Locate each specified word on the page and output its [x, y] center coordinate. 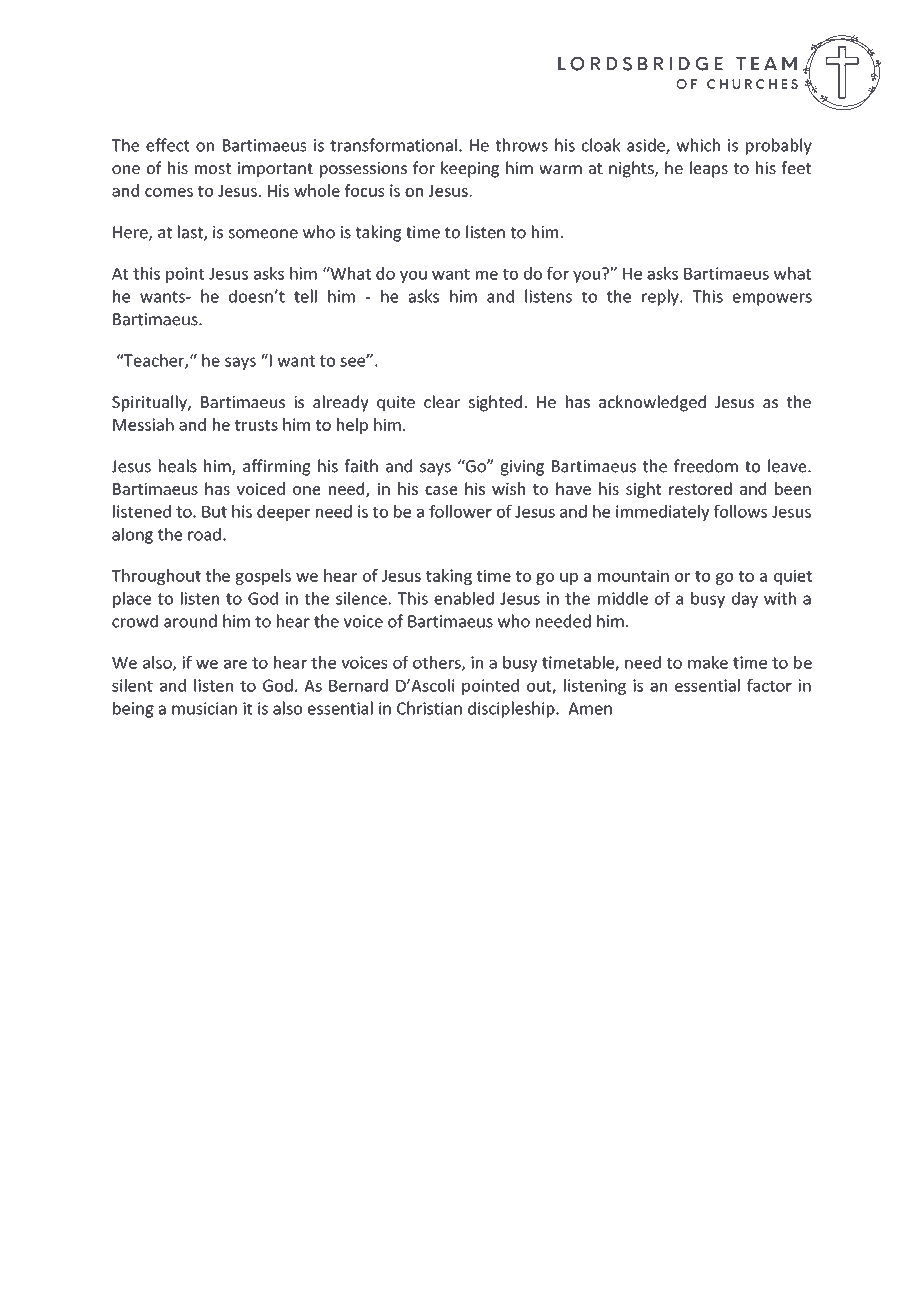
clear [442, 401]
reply [661, 297]
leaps [709, 169]
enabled [464, 598]
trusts [256, 425]
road [204, 534]
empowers [772, 299]
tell [305, 296]
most [213, 168]
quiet [793, 577]
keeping [470, 169]
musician [204, 708]
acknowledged [652, 403]
